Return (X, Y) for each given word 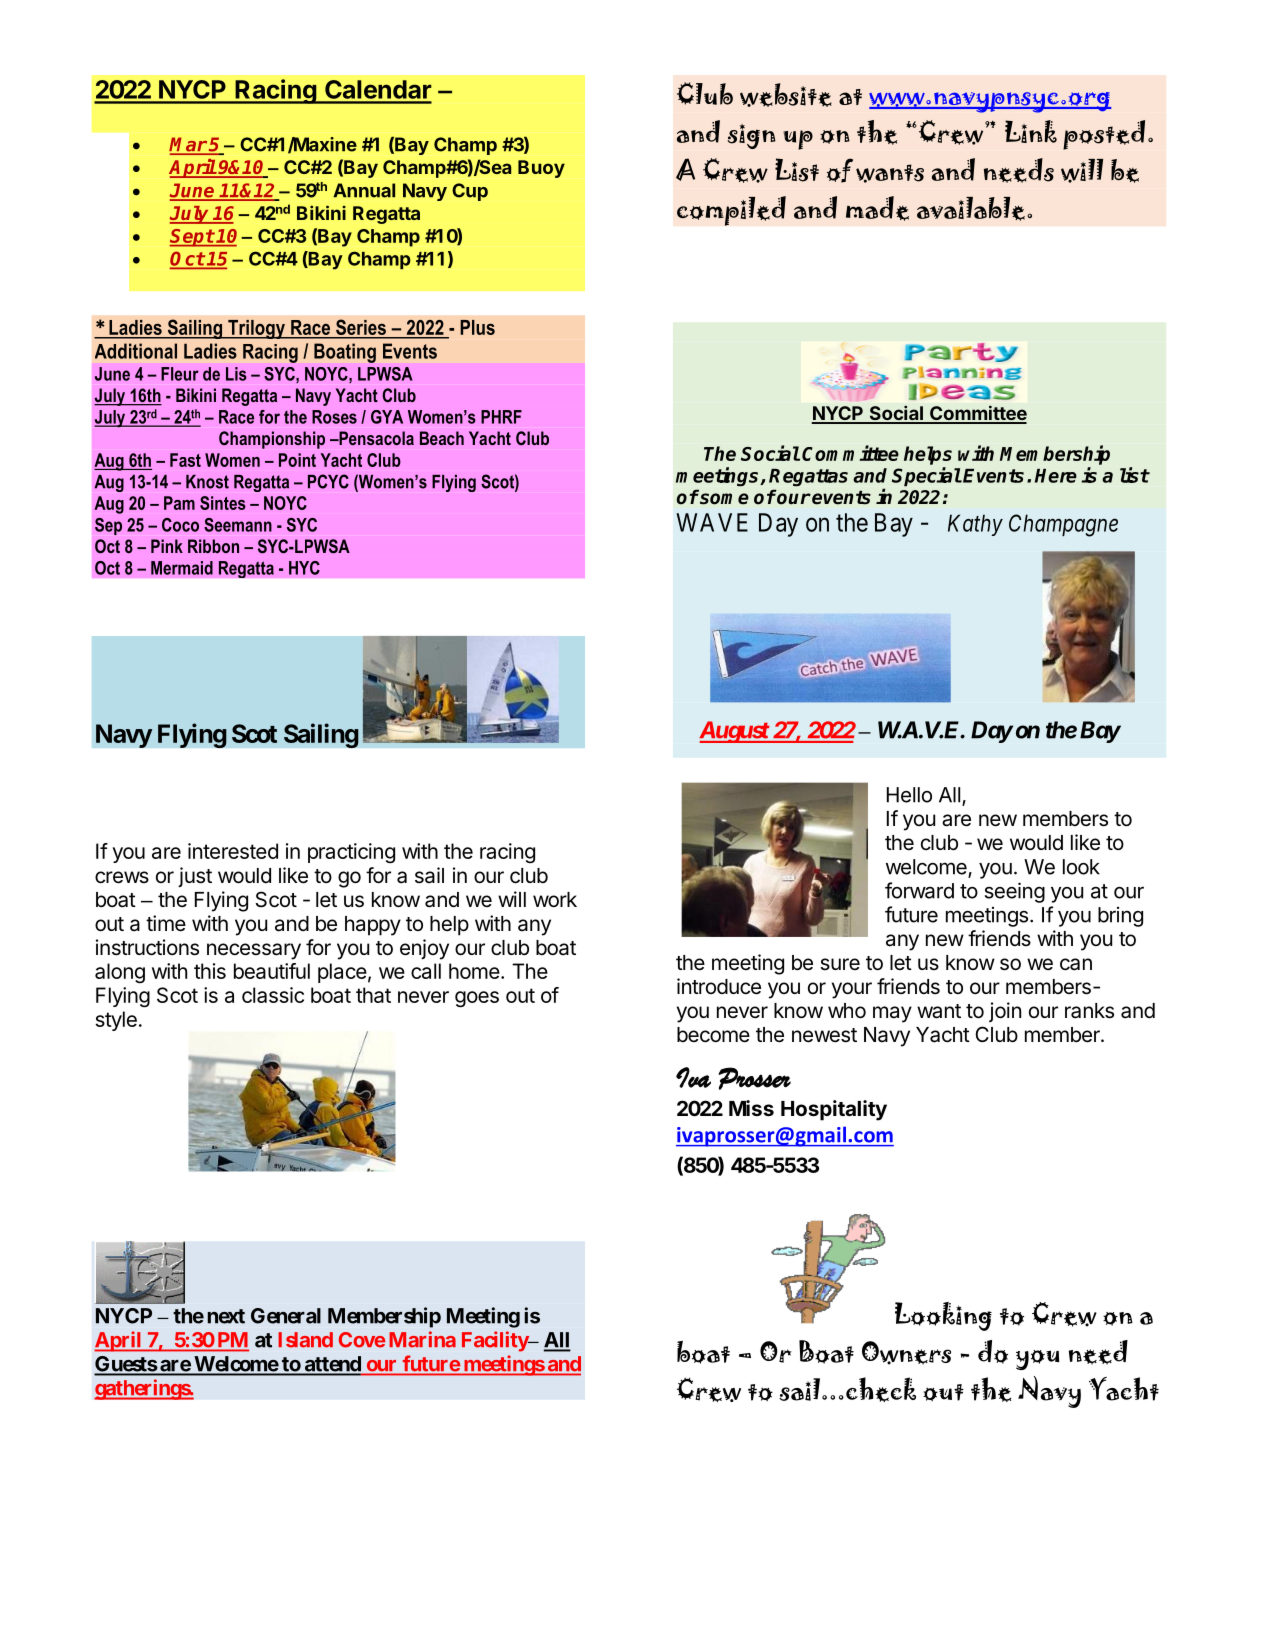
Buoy (541, 169)
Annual (364, 190)
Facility (496, 1341)
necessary (254, 951)
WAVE (712, 522)
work (555, 900)
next (226, 1316)
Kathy (975, 525)
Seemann (238, 525)
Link (1031, 131)
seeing (1015, 892)
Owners (906, 1353)
